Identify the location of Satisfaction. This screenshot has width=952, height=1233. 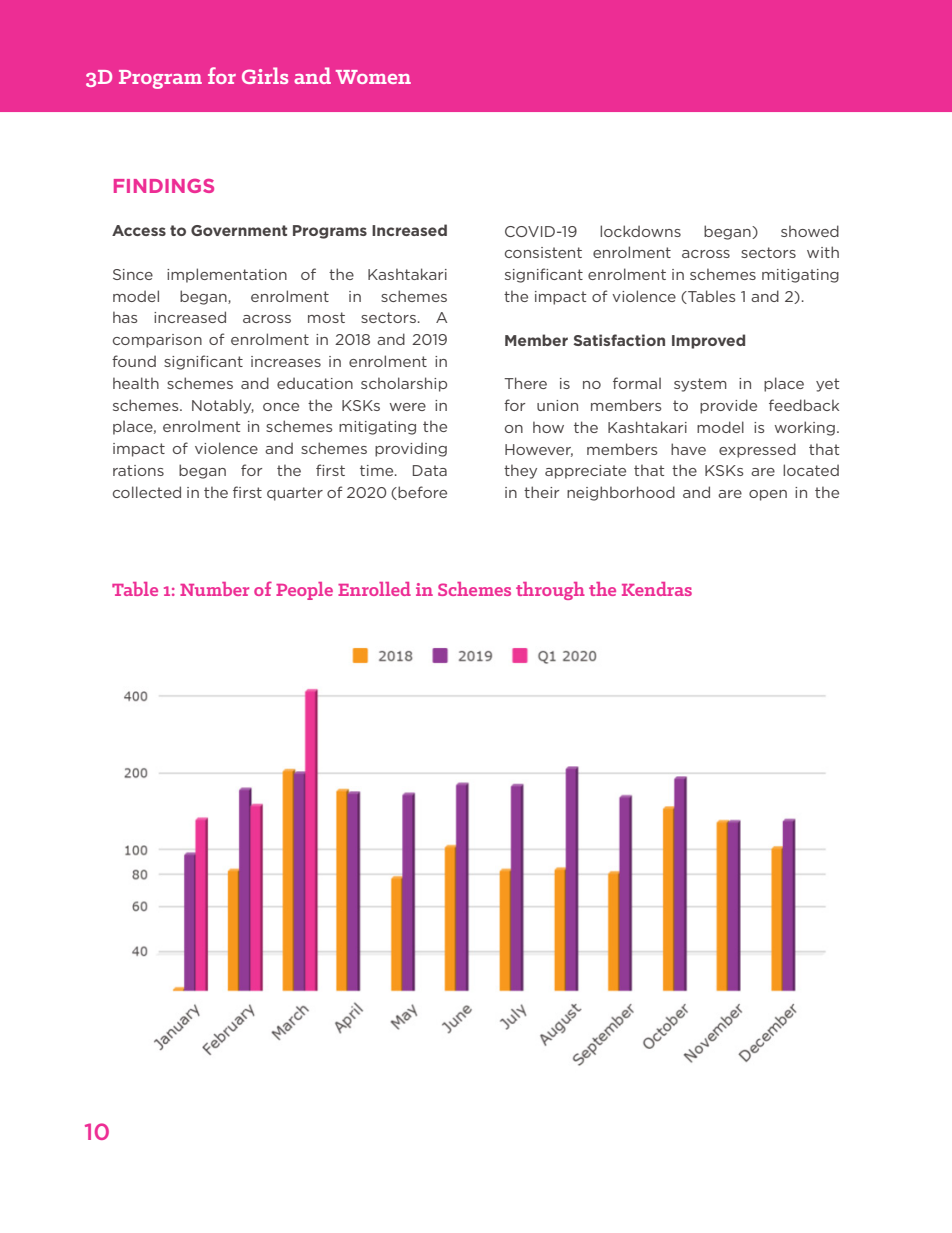
(619, 340).
